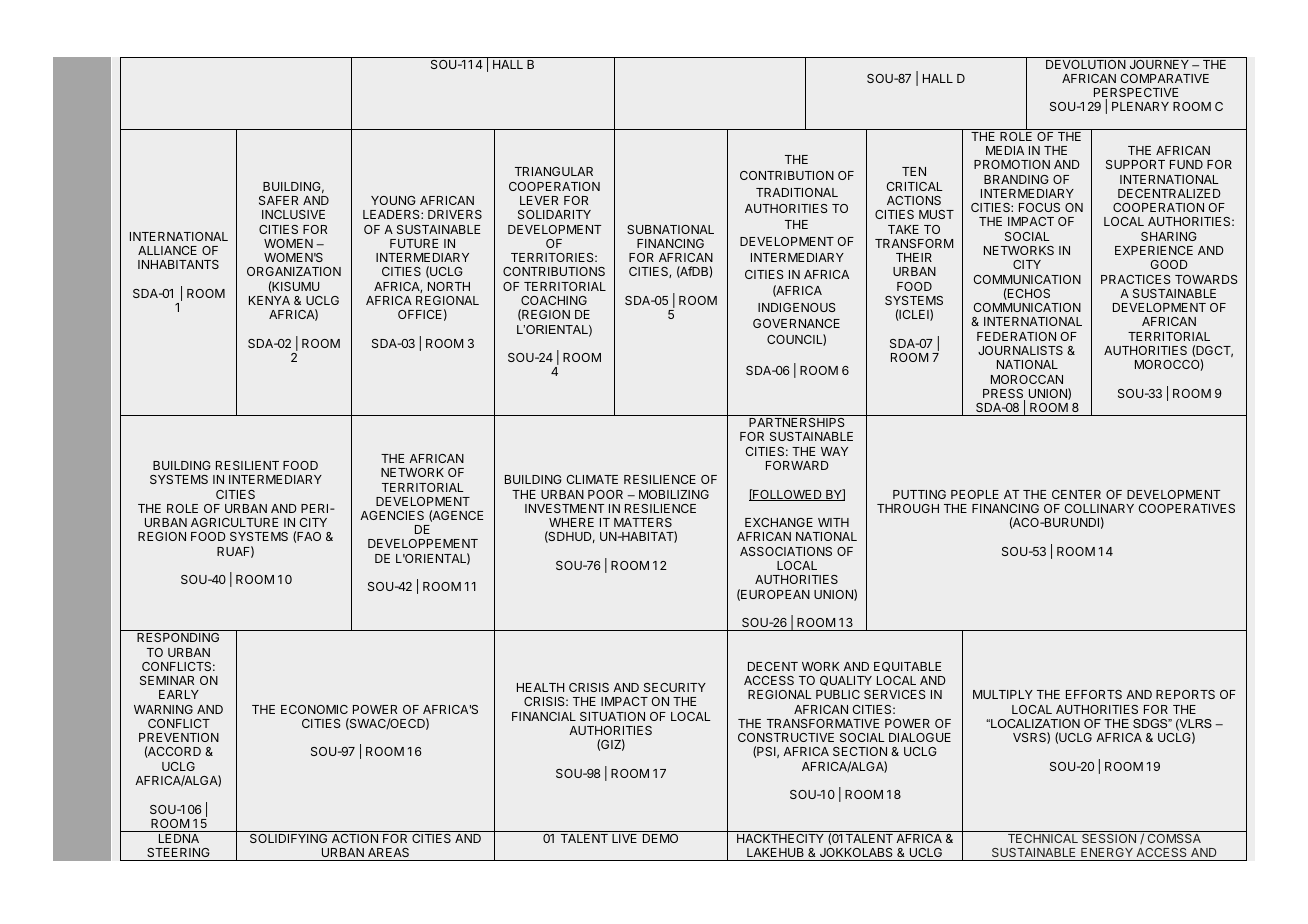  Describe the element at coordinates (674, 494) in the screenshot. I see `MOBILIZING` at that location.
